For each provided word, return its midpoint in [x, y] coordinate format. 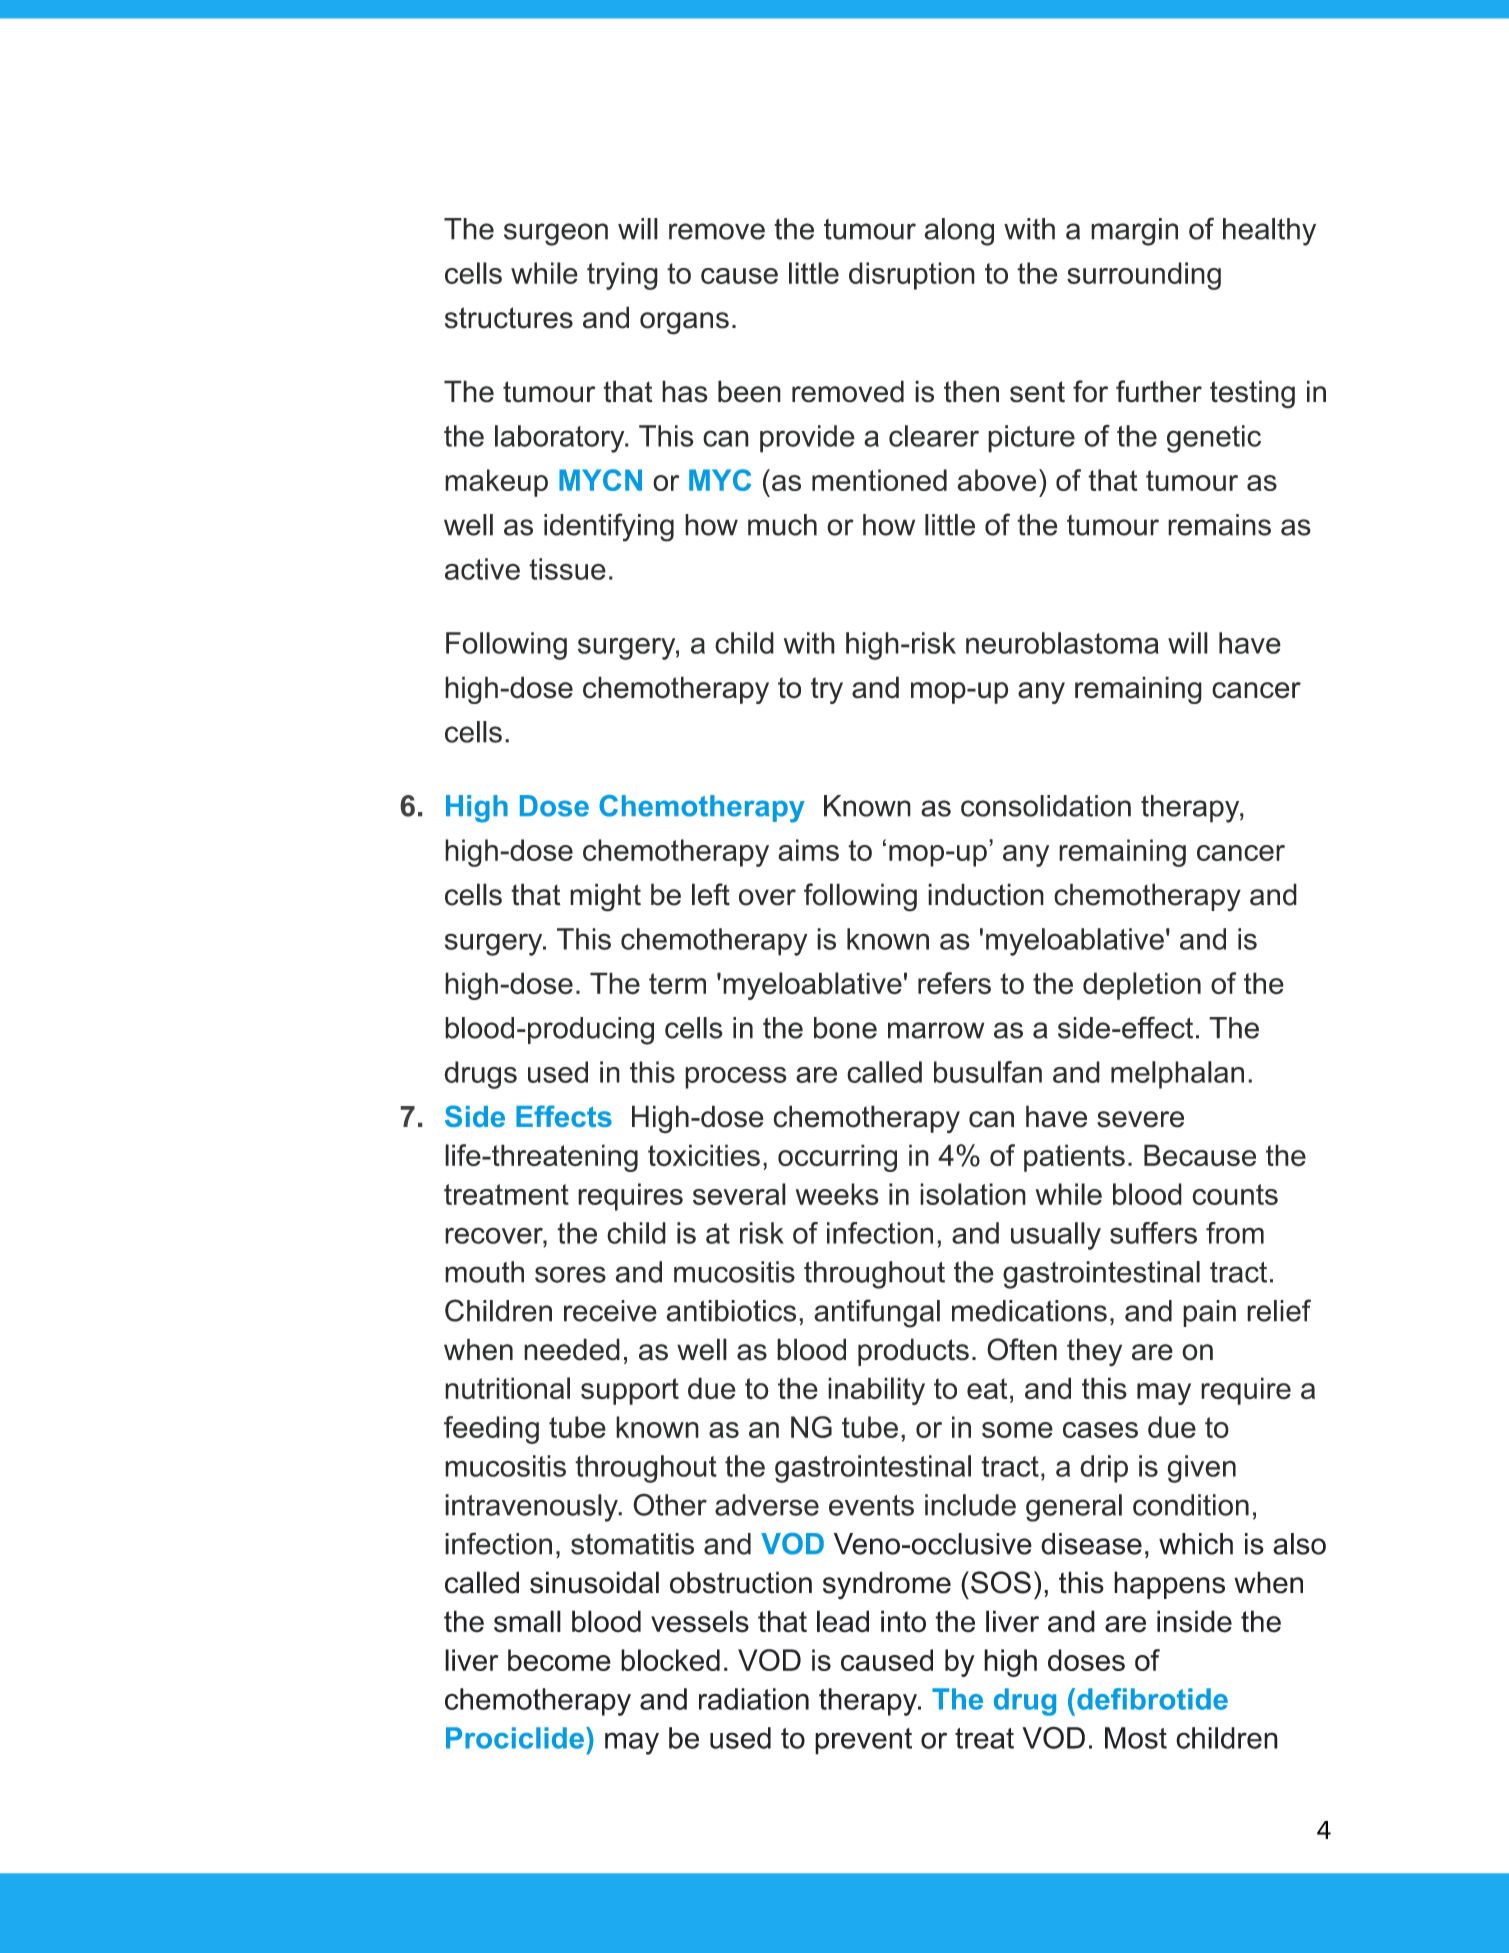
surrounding [1144, 276]
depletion [1142, 986]
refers [954, 983]
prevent [863, 1741]
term [677, 984]
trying [622, 276]
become [559, 1660]
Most [1136, 1738]
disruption [912, 276]
